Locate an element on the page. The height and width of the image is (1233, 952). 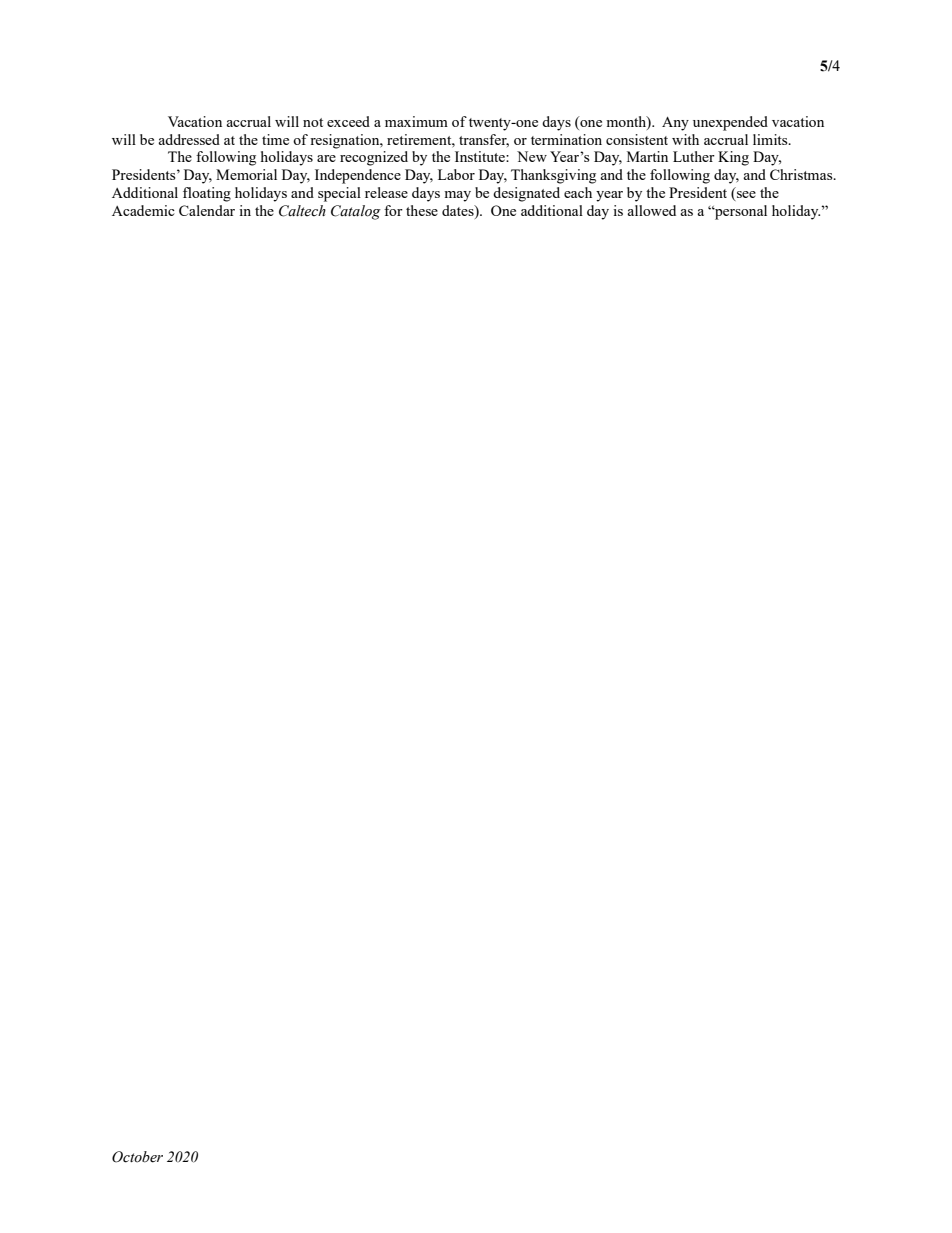
Institute is located at coordinates (481, 156).
